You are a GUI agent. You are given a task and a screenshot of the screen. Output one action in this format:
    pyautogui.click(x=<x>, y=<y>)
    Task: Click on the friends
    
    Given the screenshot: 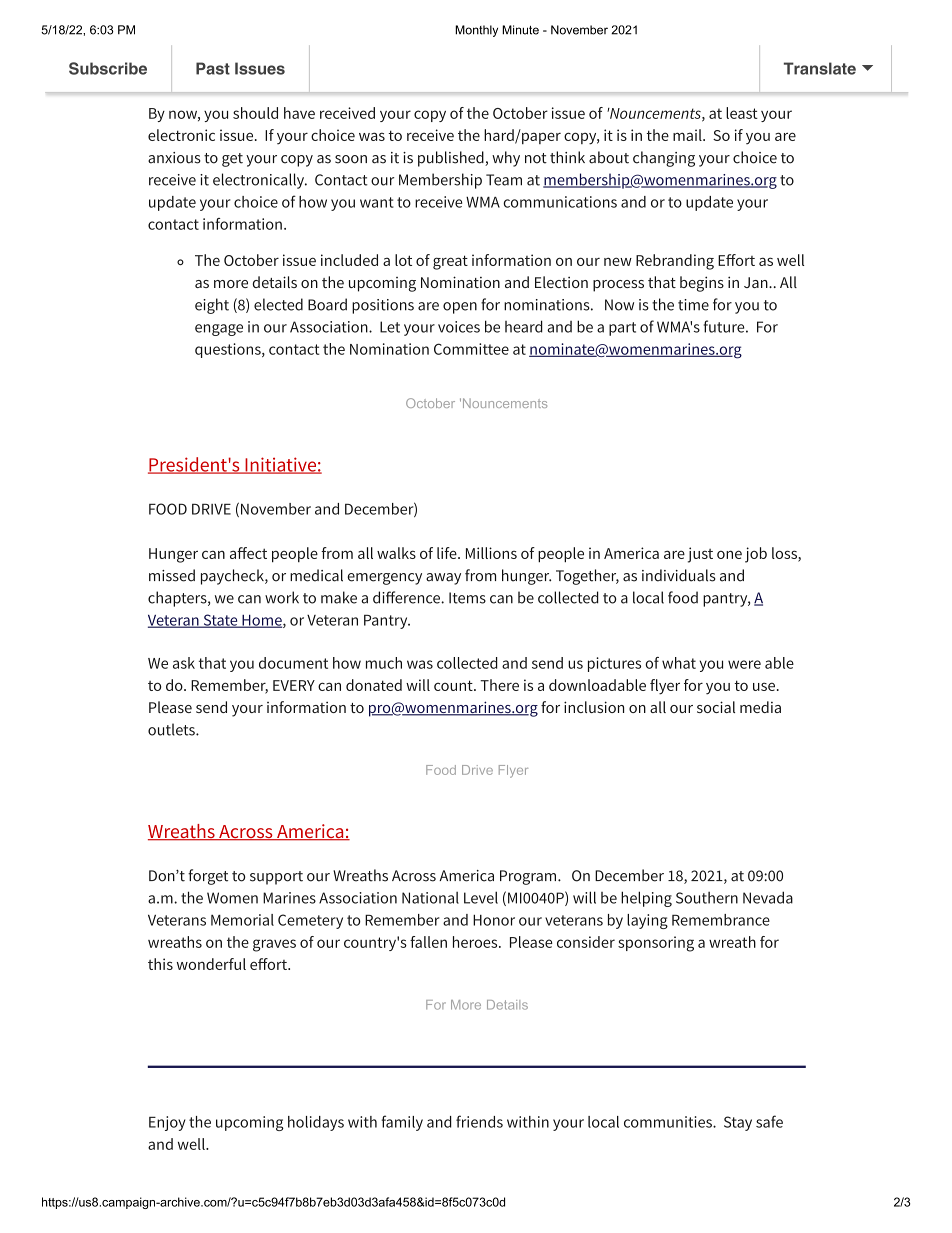 What is the action you would take?
    pyautogui.click(x=479, y=1121)
